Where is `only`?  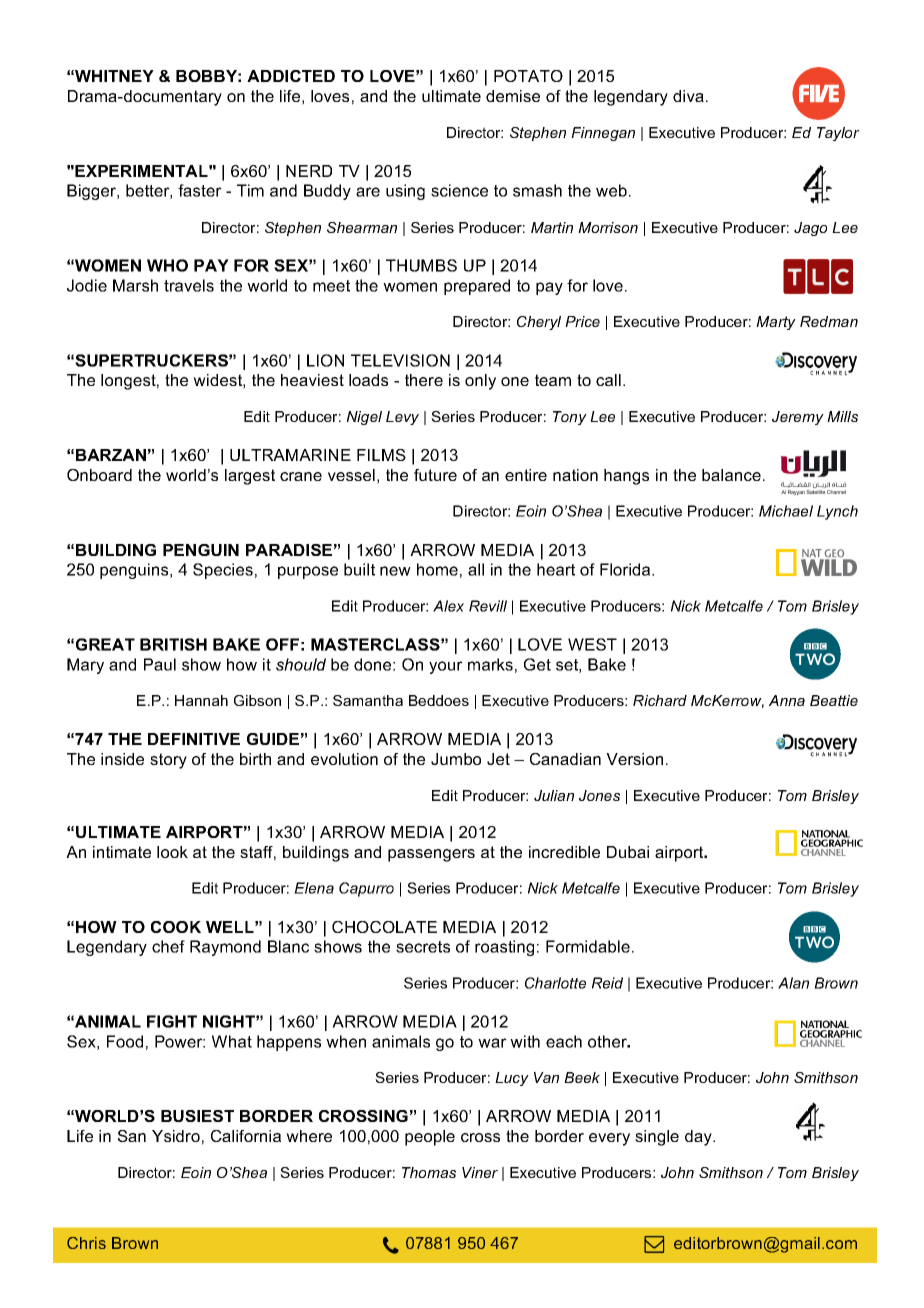 only is located at coordinates (480, 382).
